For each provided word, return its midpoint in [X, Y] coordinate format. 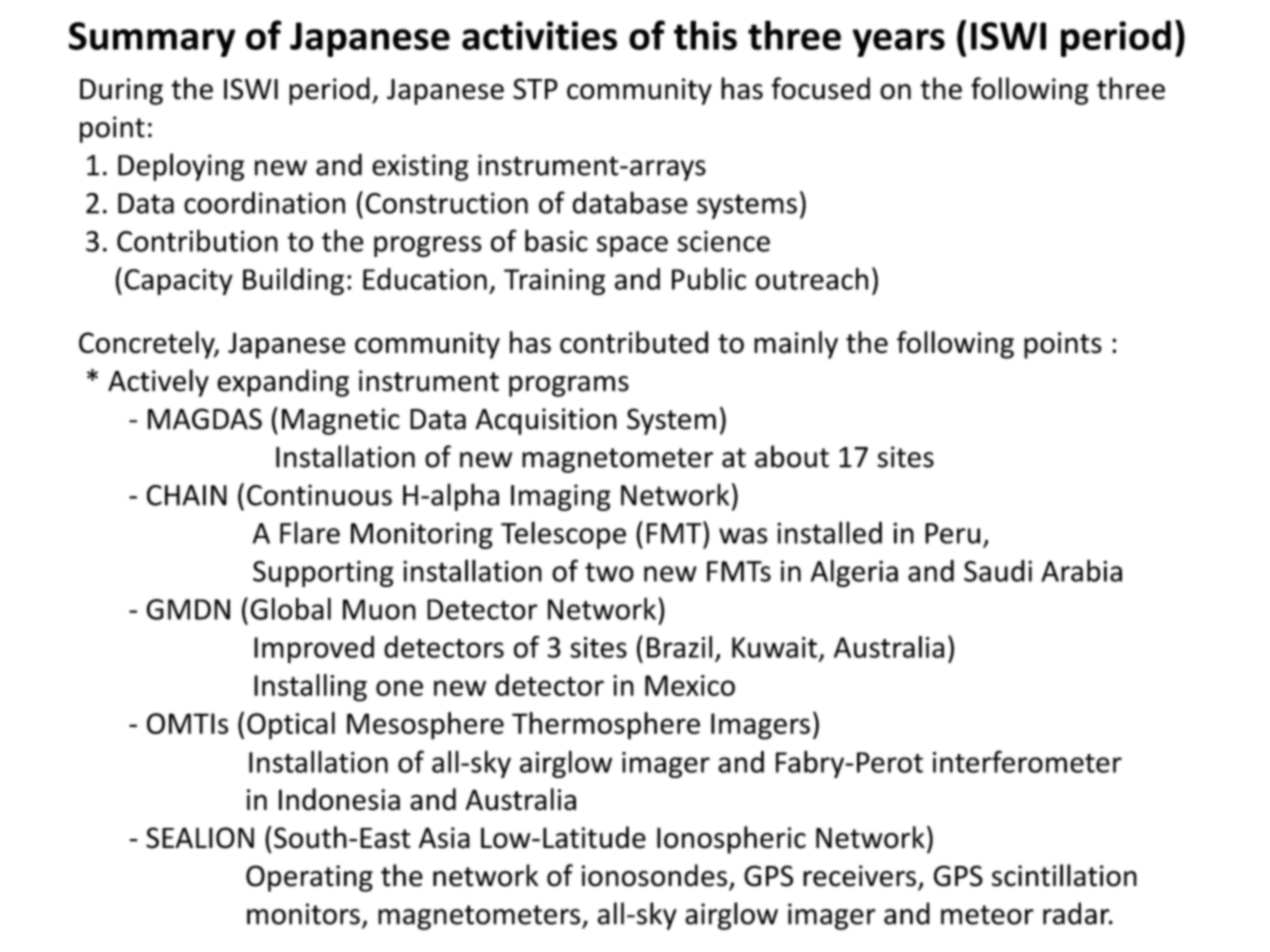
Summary [152, 39]
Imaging [561, 497]
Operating [309, 878]
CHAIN [187, 495]
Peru [952, 533]
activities [539, 35]
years [898, 43]
